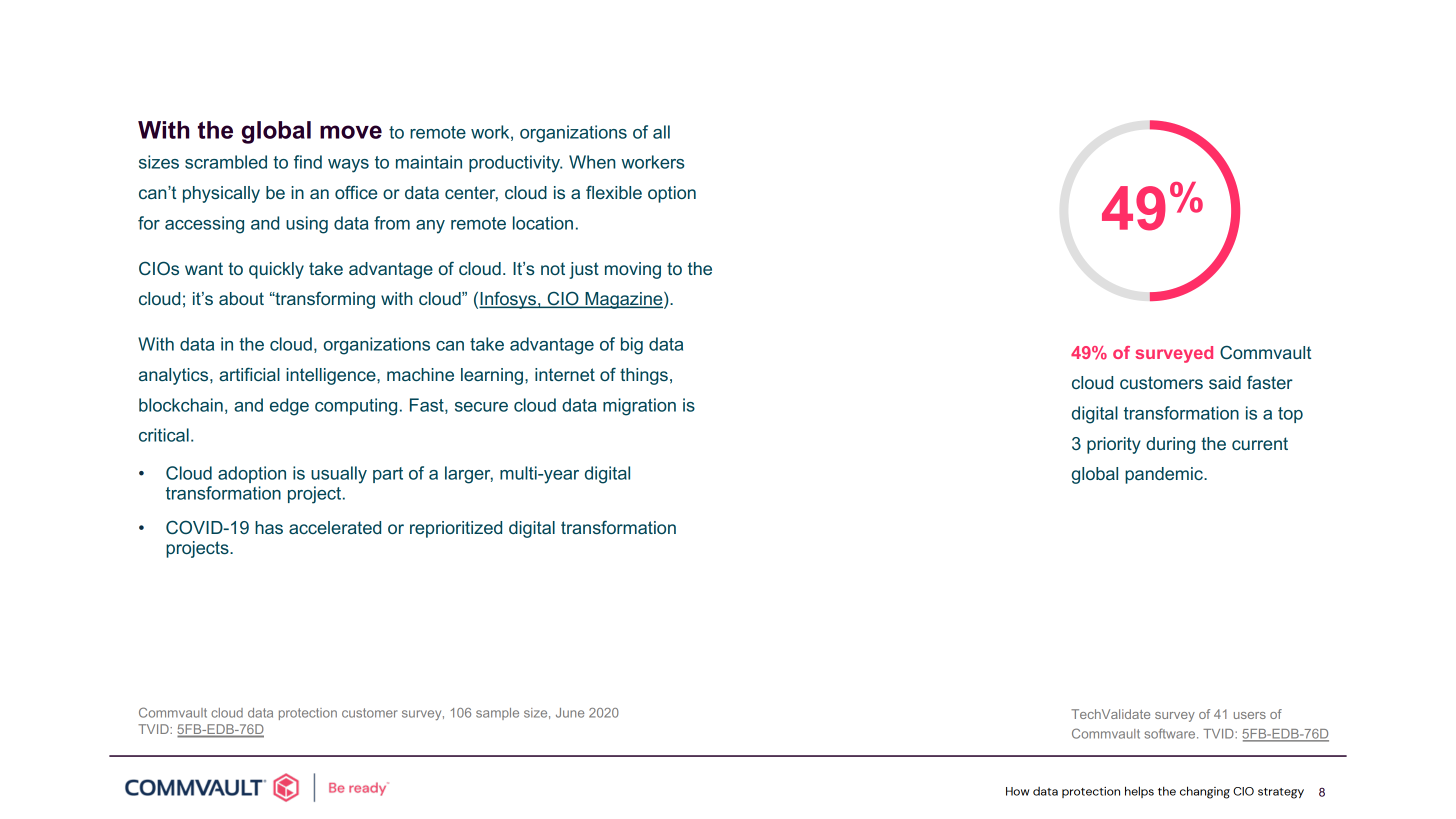  I want to click on usually, so click(339, 475).
